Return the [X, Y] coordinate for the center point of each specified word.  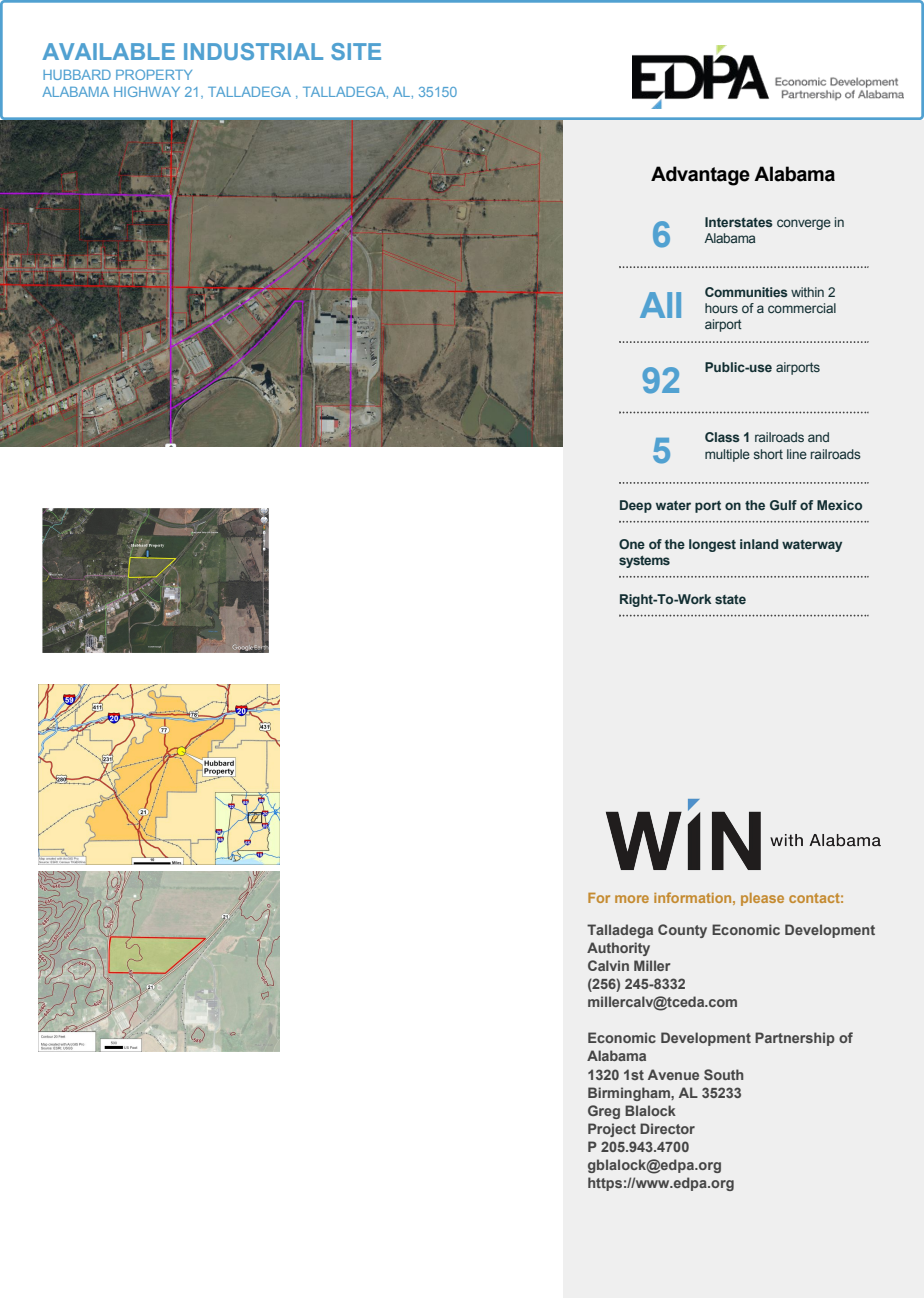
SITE [356, 51]
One [632, 544]
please [762, 899]
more [632, 899]
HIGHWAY [147, 91]
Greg [604, 1112]
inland [759, 544]
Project [612, 1130]
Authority [618, 949]
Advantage [700, 176]
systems [644, 562]
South [723, 1074]
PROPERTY [154, 74]
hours [721, 308]
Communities [746, 292]
